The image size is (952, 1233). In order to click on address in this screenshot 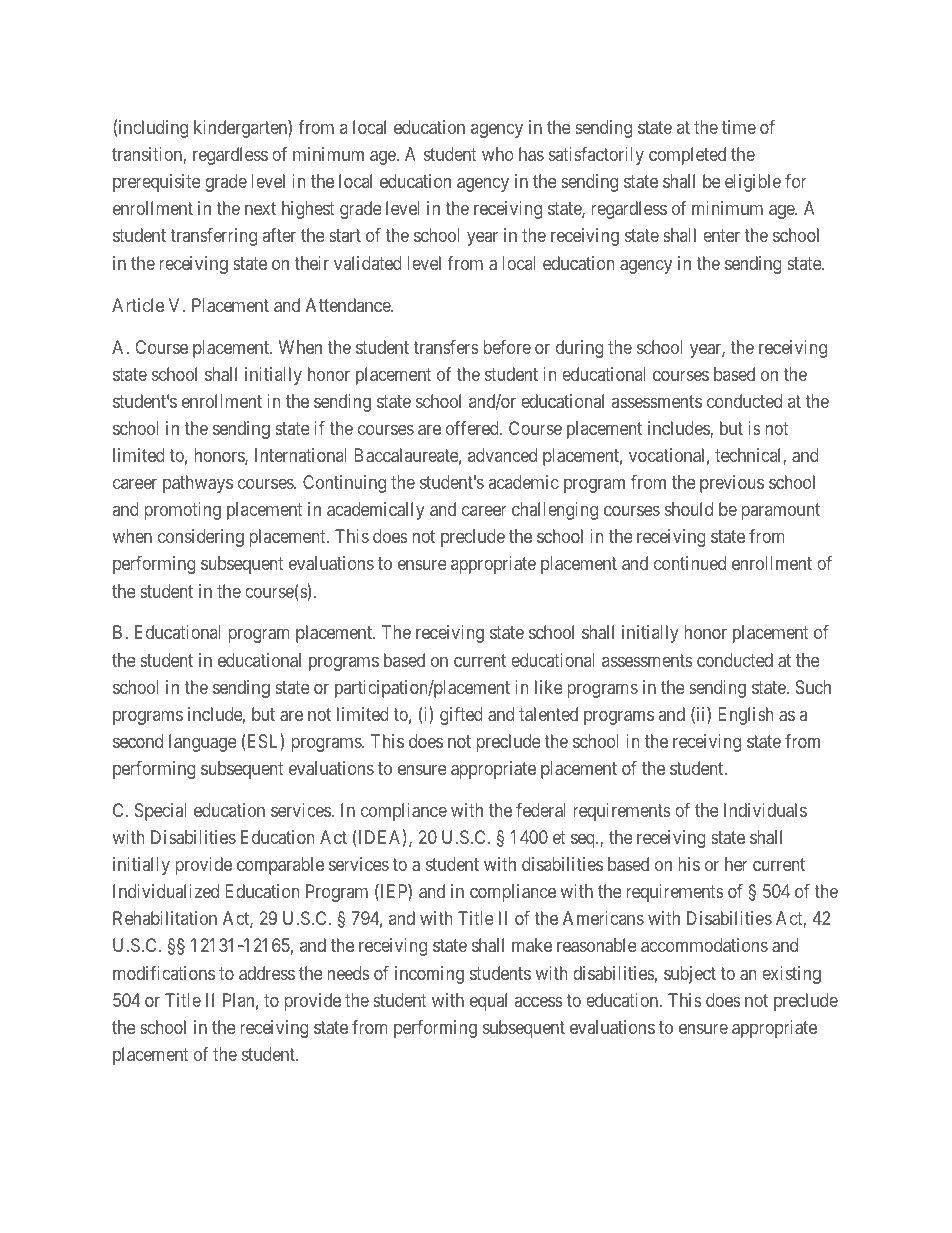, I will do `click(267, 973)`.
